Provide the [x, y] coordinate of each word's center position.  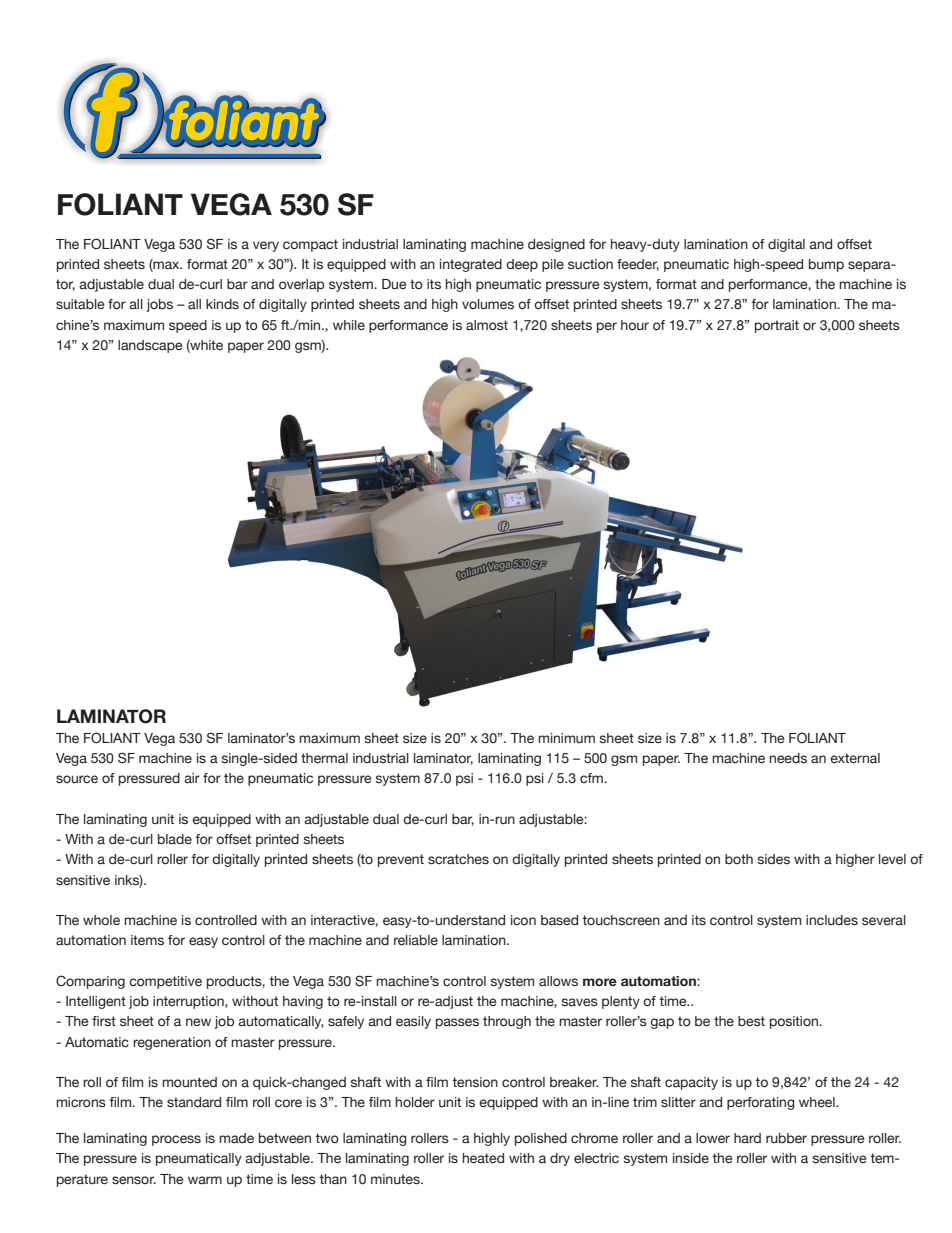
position [795, 1022]
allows [558, 981]
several [884, 920]
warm [205, 1180]
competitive [165, 982]
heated [483, 1158]
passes [457, 1023]
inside [691, 1158]
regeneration [172, 1043]
